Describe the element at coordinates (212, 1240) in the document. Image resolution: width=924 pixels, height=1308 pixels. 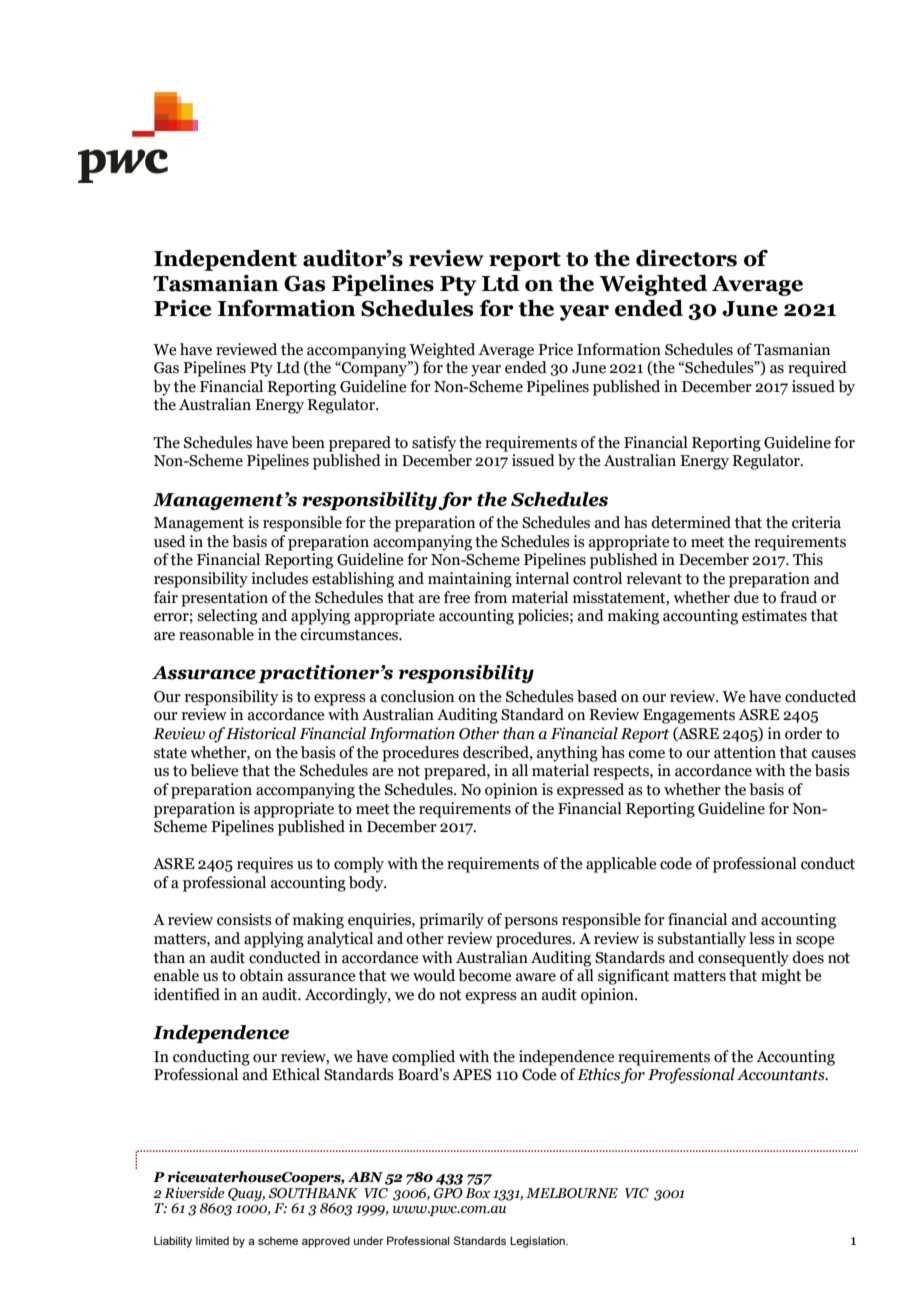
I see `limited` at that location.
